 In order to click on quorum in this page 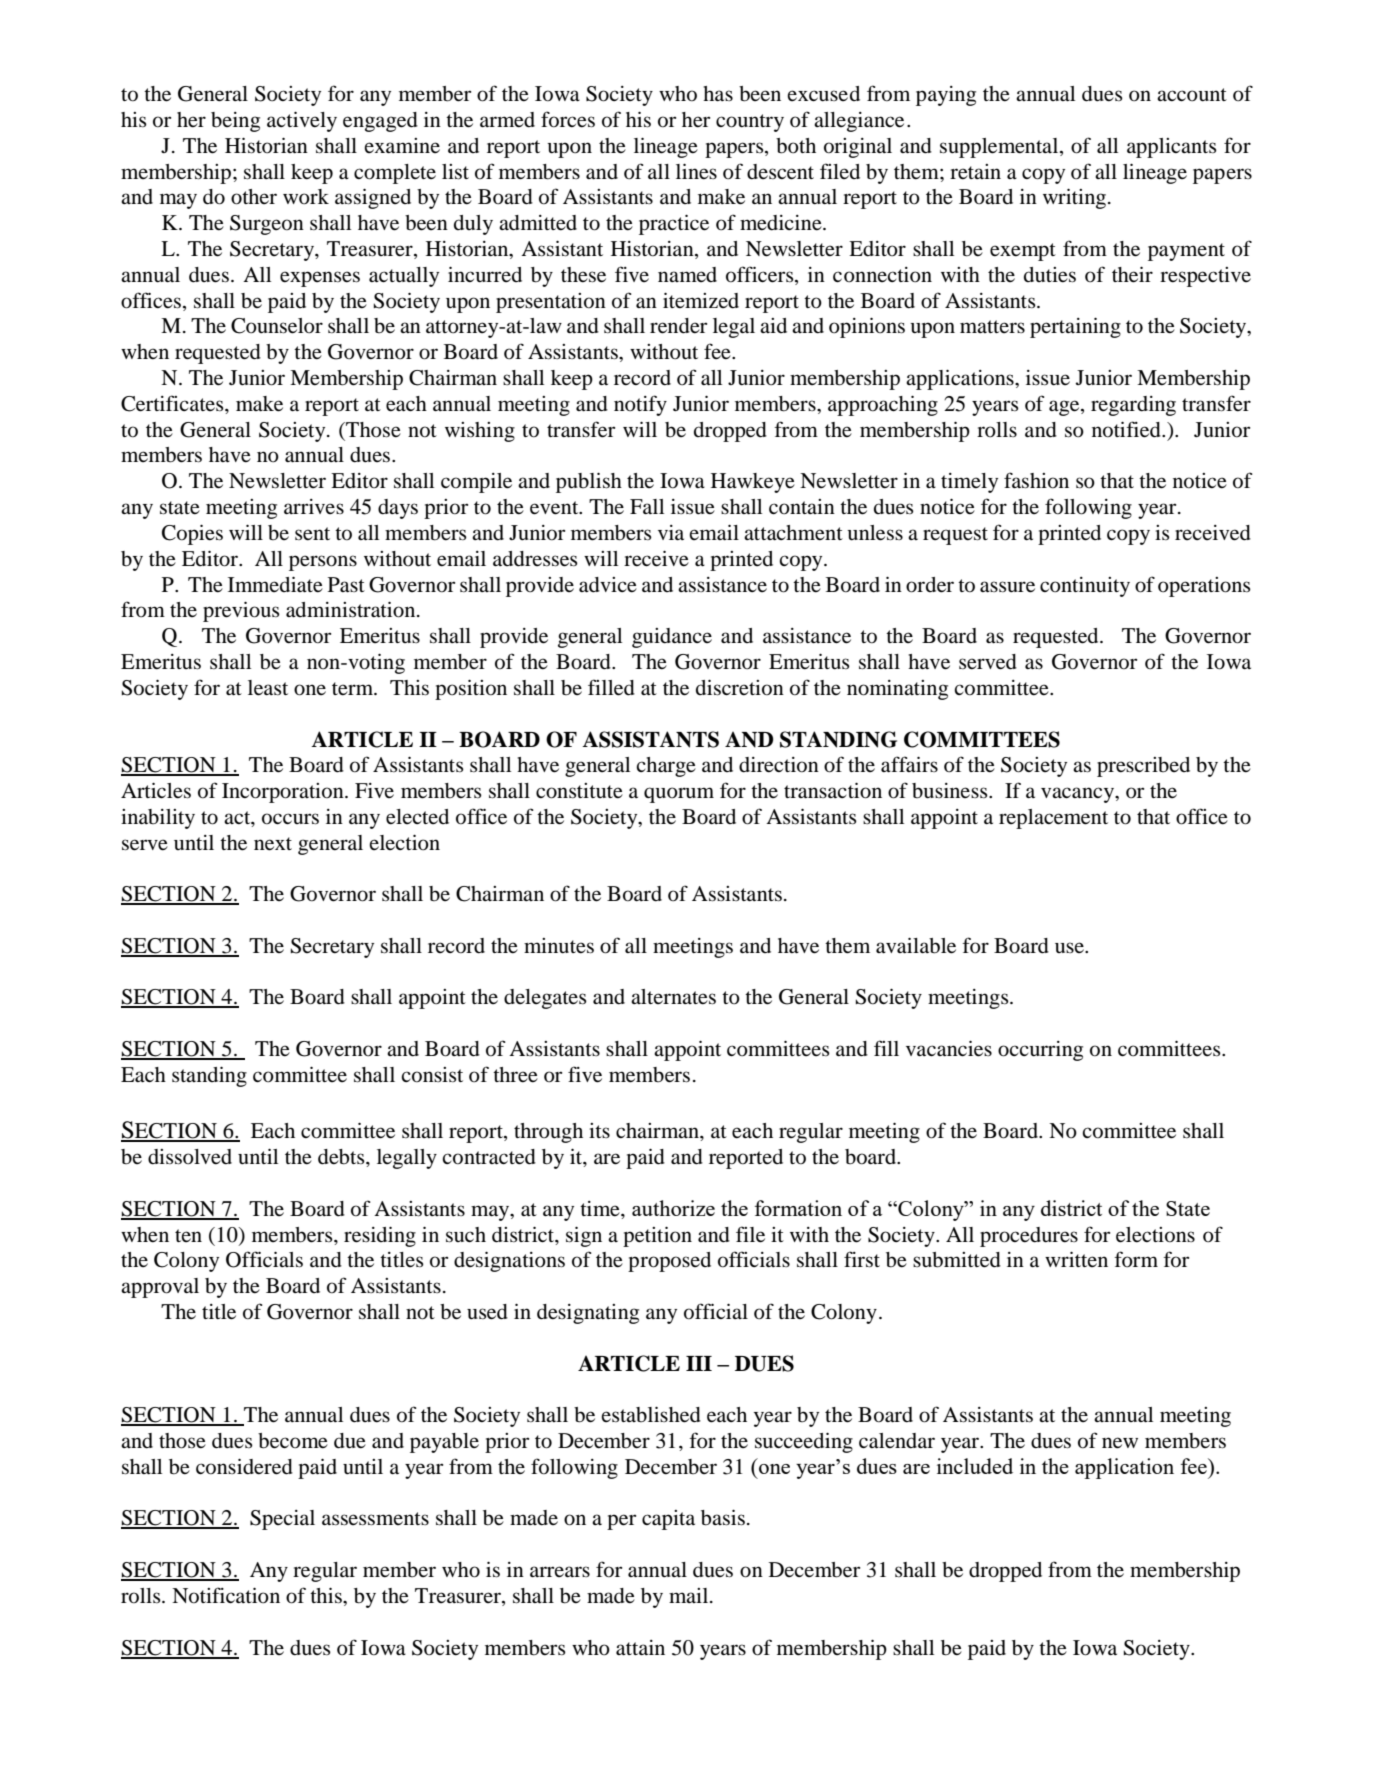, I will do `click(679, 795)`.
